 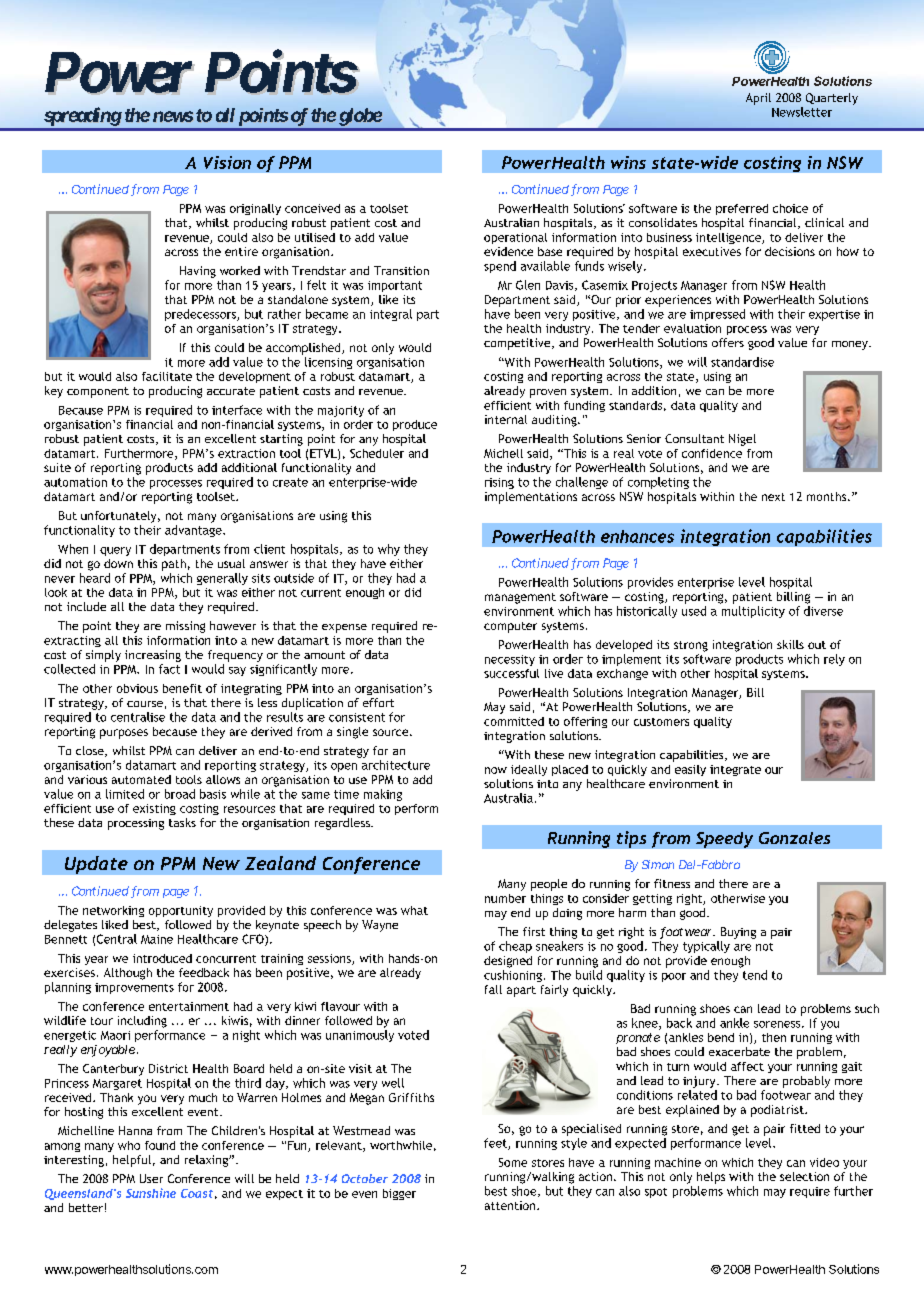 What do you see at coordinates (227, 162) in the image?
I see `Vision` at bounding box center [227, 162].
